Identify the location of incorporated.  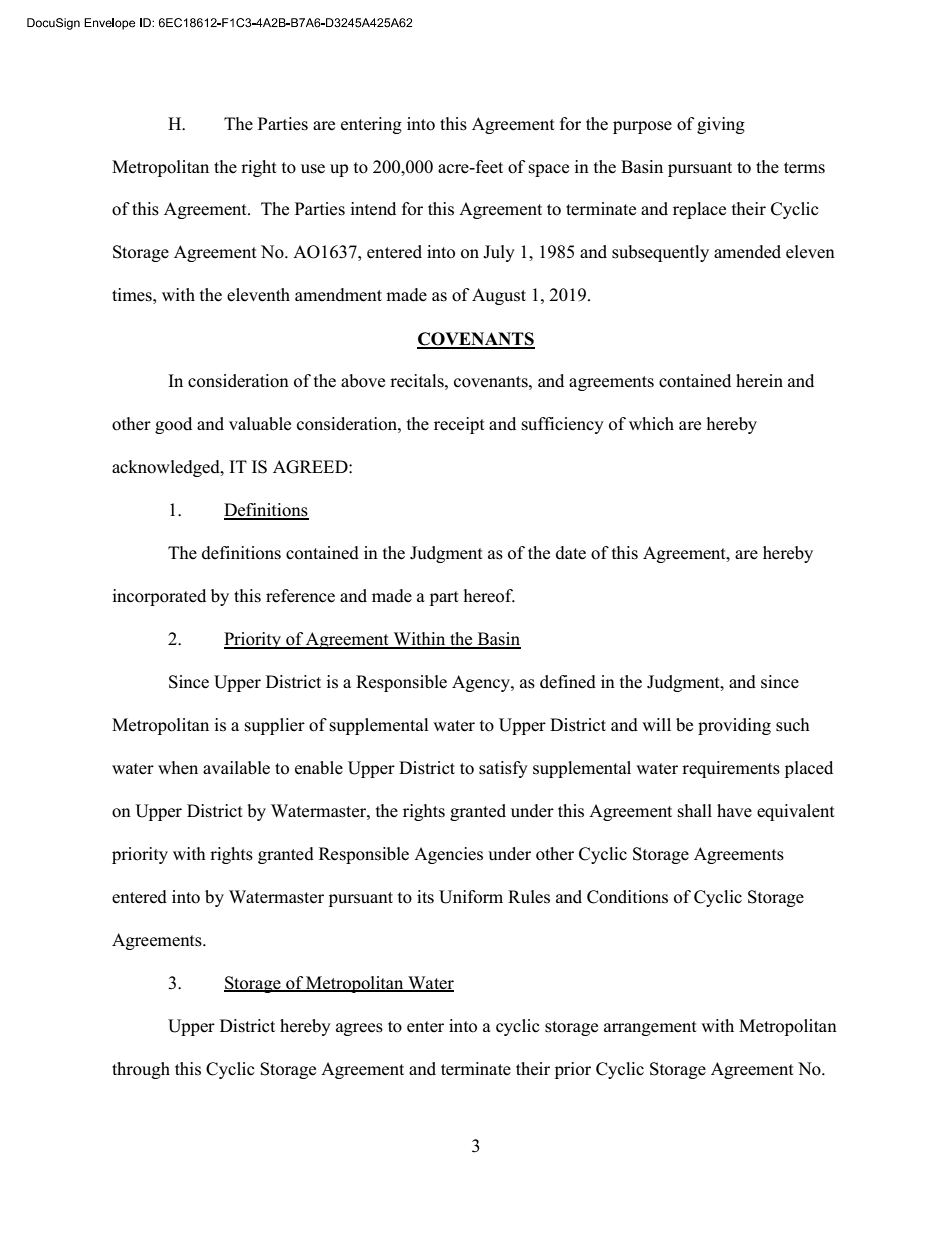
(159, 597).
